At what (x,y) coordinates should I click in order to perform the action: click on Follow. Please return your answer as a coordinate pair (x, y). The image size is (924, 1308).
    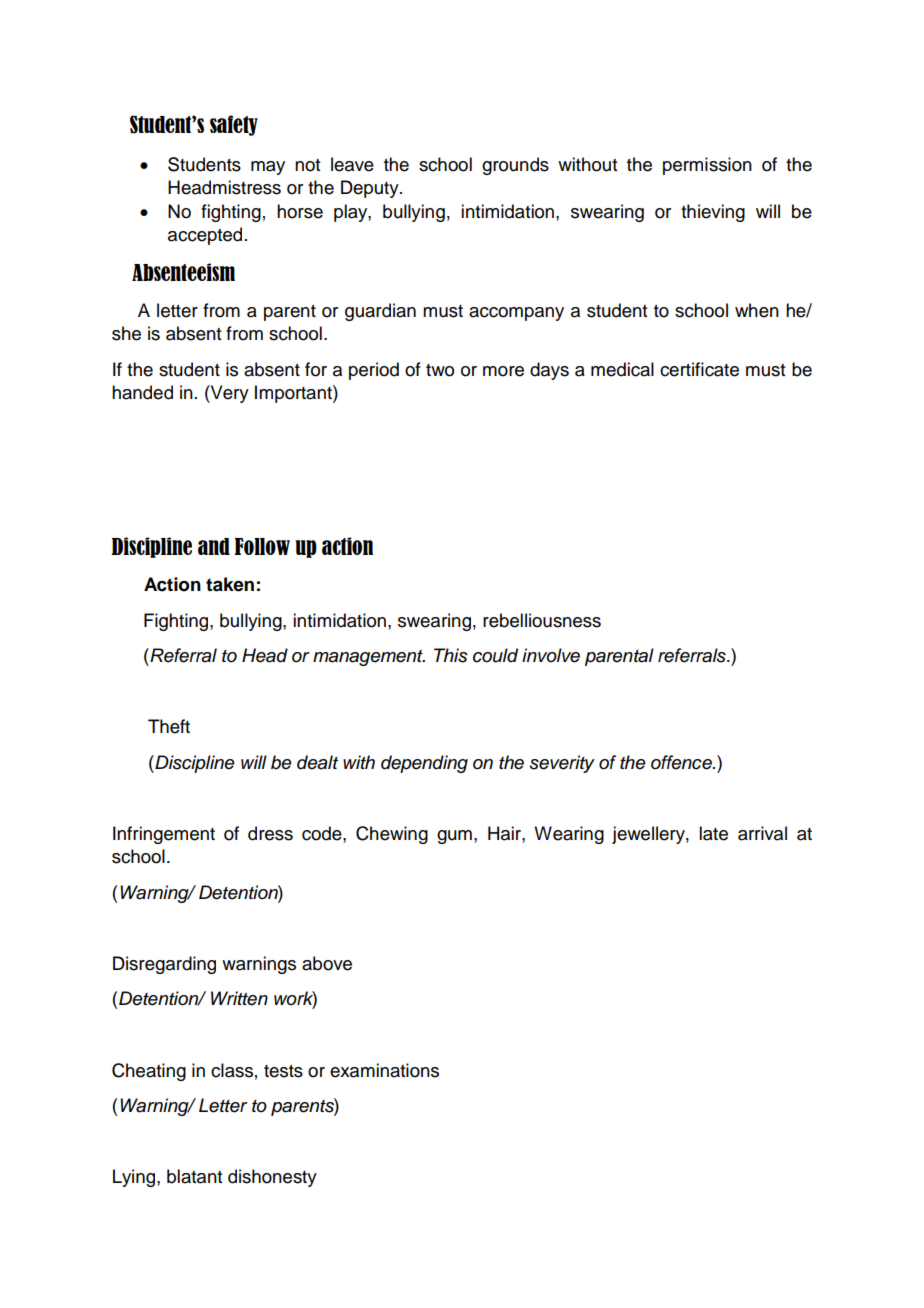
    Looking at the image, I should click on (262, 546).
